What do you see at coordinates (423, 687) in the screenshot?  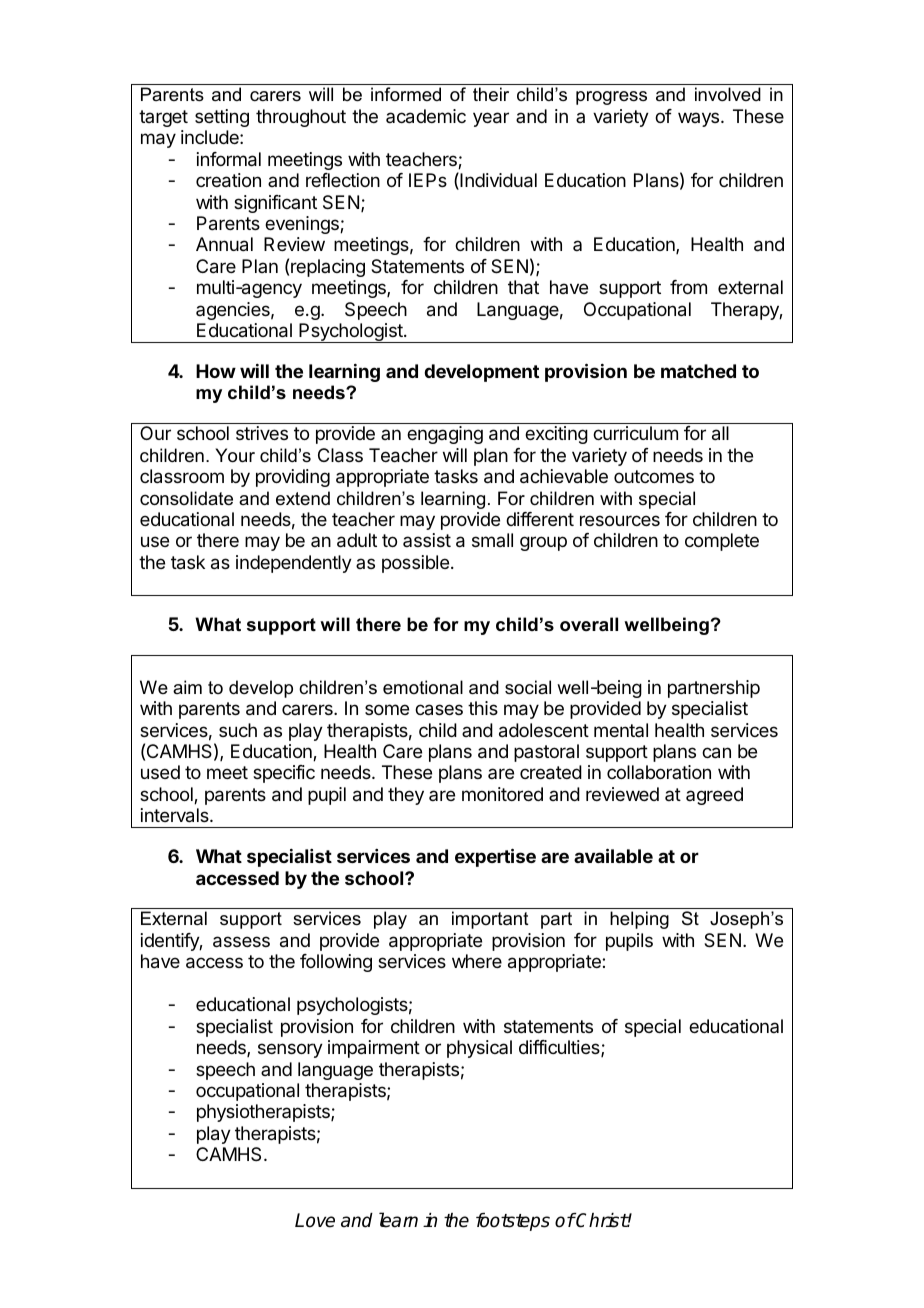 I see `emotional` at bounding box center [423, 687].
